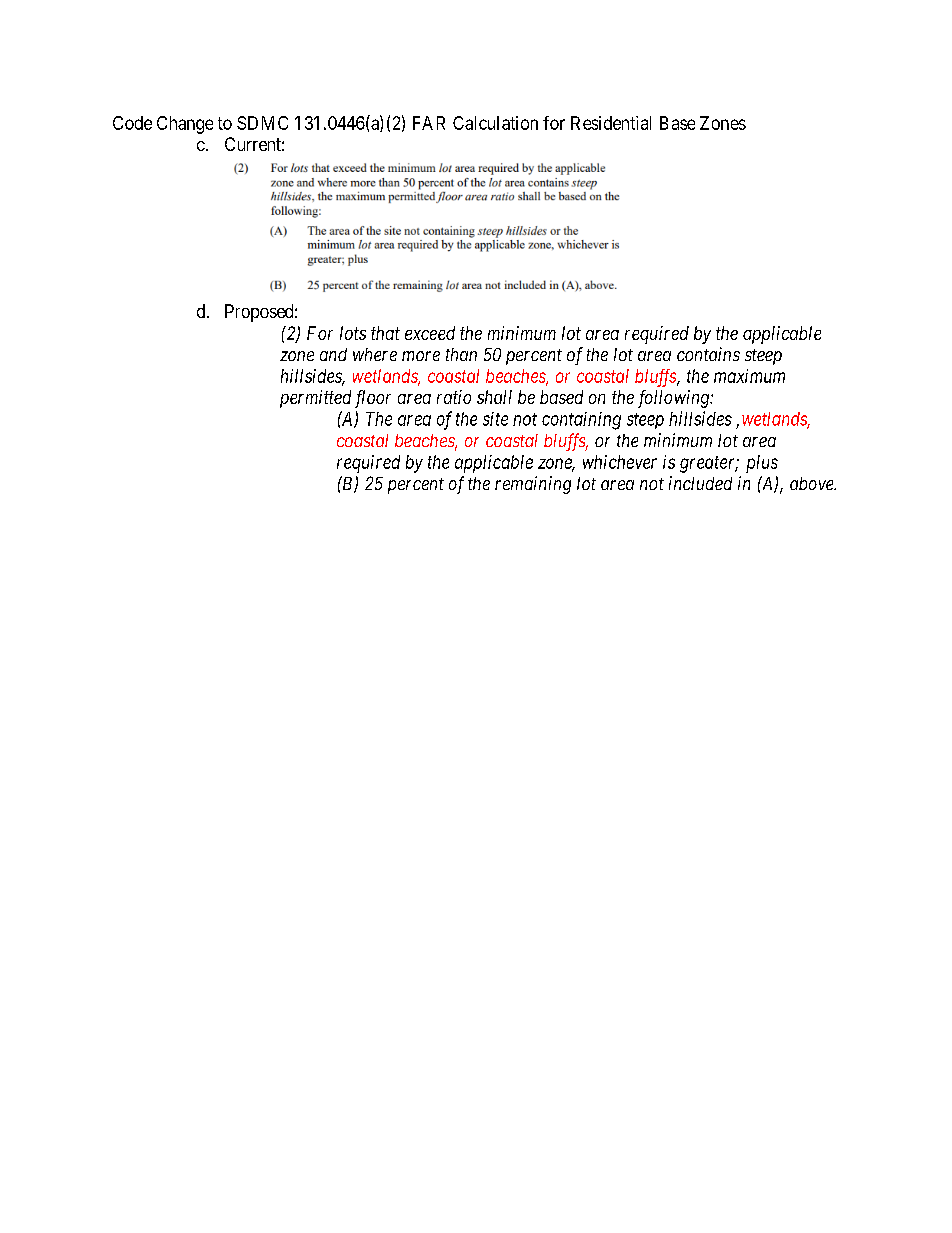 This page has height=1233, width=952. Describe the element at coordinates (461, 354) in the page. I see `than` at that location.
